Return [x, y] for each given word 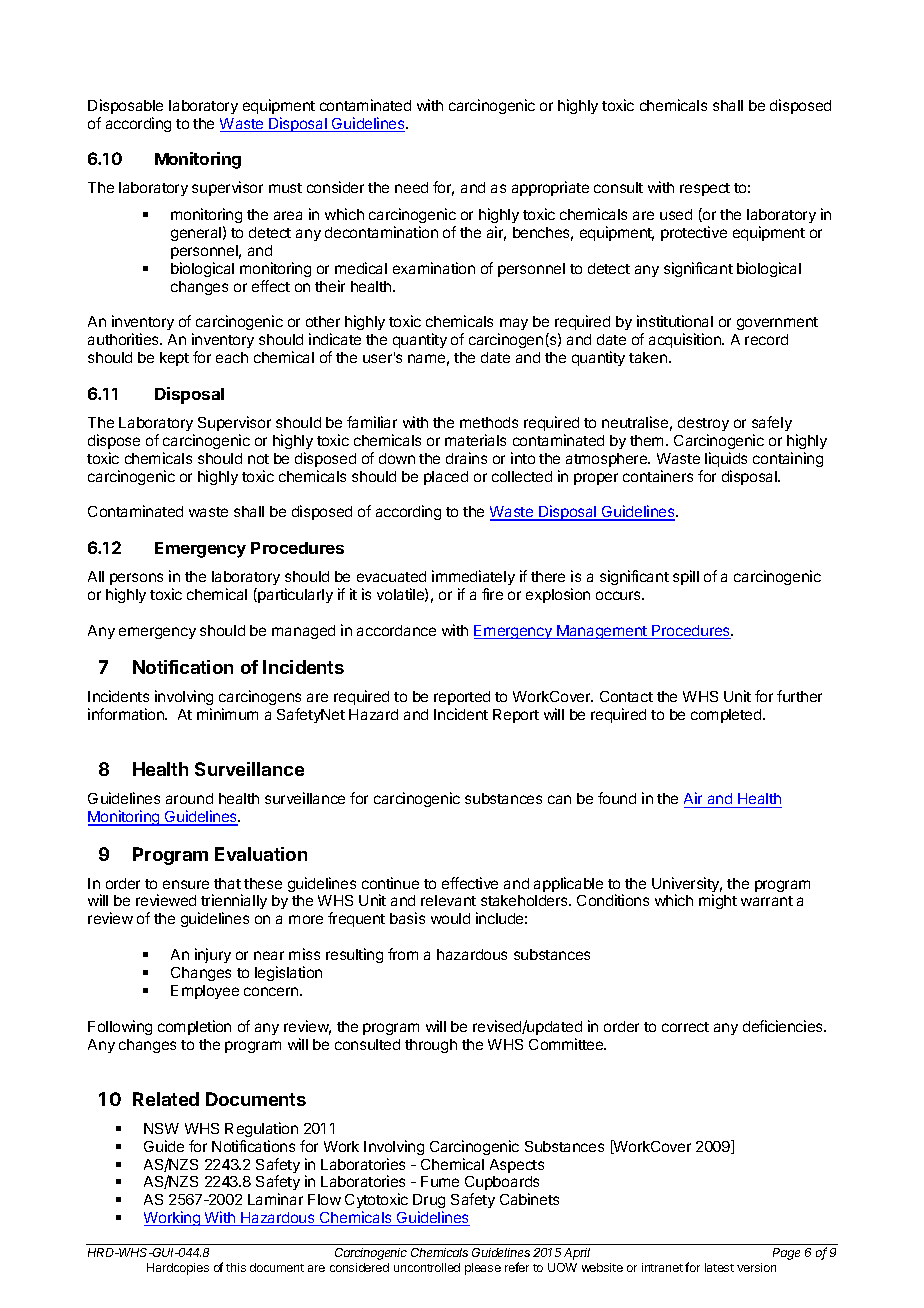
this [236, 1267]
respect [705, 189]
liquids [726, 459]
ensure [186, 884]
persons [136, 579]
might [718, 901]
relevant [448, 900]
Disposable [125, 106]
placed [446, 478]
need [411, 187]
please [483, 1269]
